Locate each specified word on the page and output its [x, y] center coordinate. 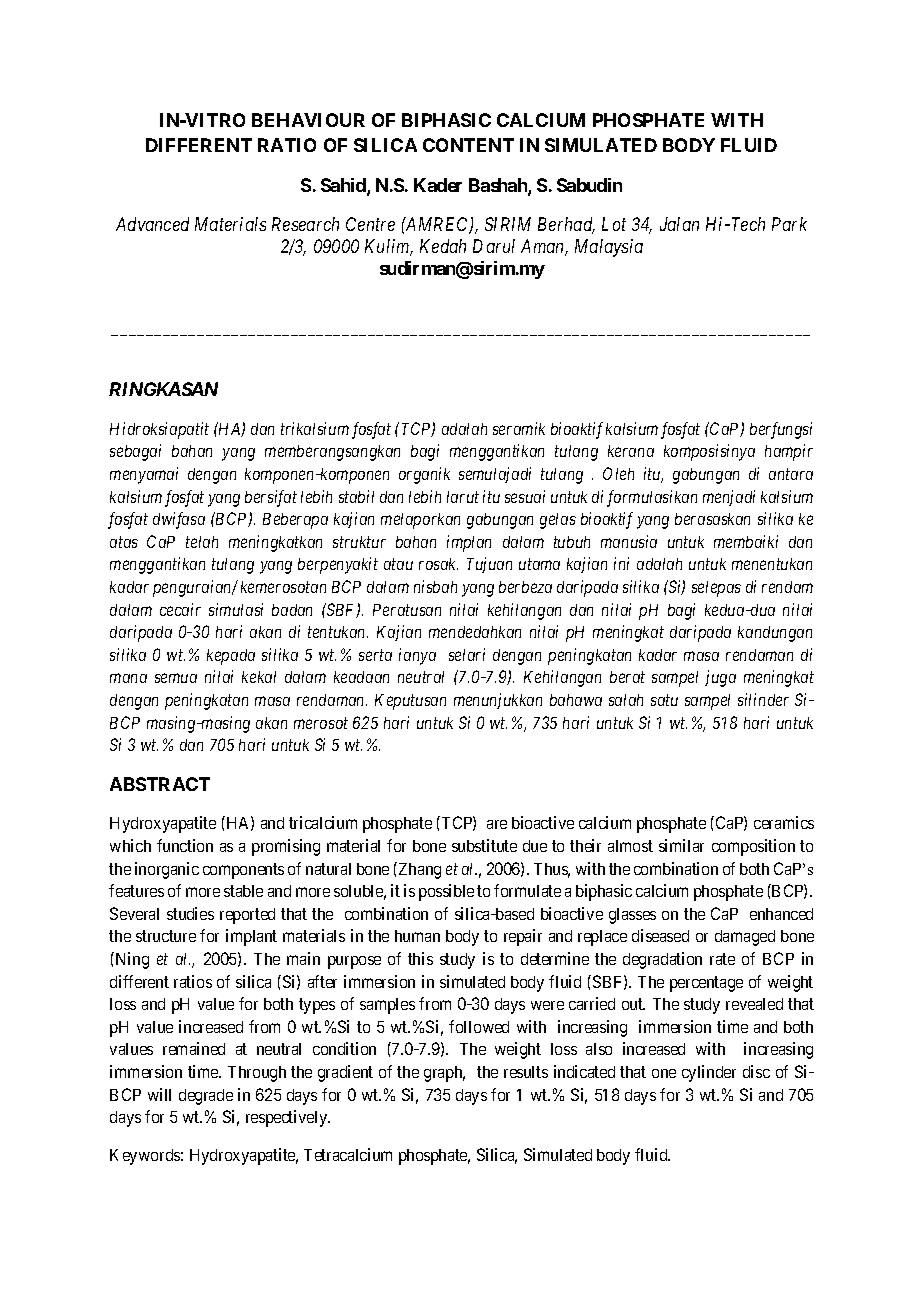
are [497, 824]
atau [398, 564]
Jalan [679, 224]
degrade [206, 1097]
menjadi [729, 498]
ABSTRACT [160, 784]
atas [124, 542]
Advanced [152, 224]
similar [681, 845]
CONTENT [468, 145]
